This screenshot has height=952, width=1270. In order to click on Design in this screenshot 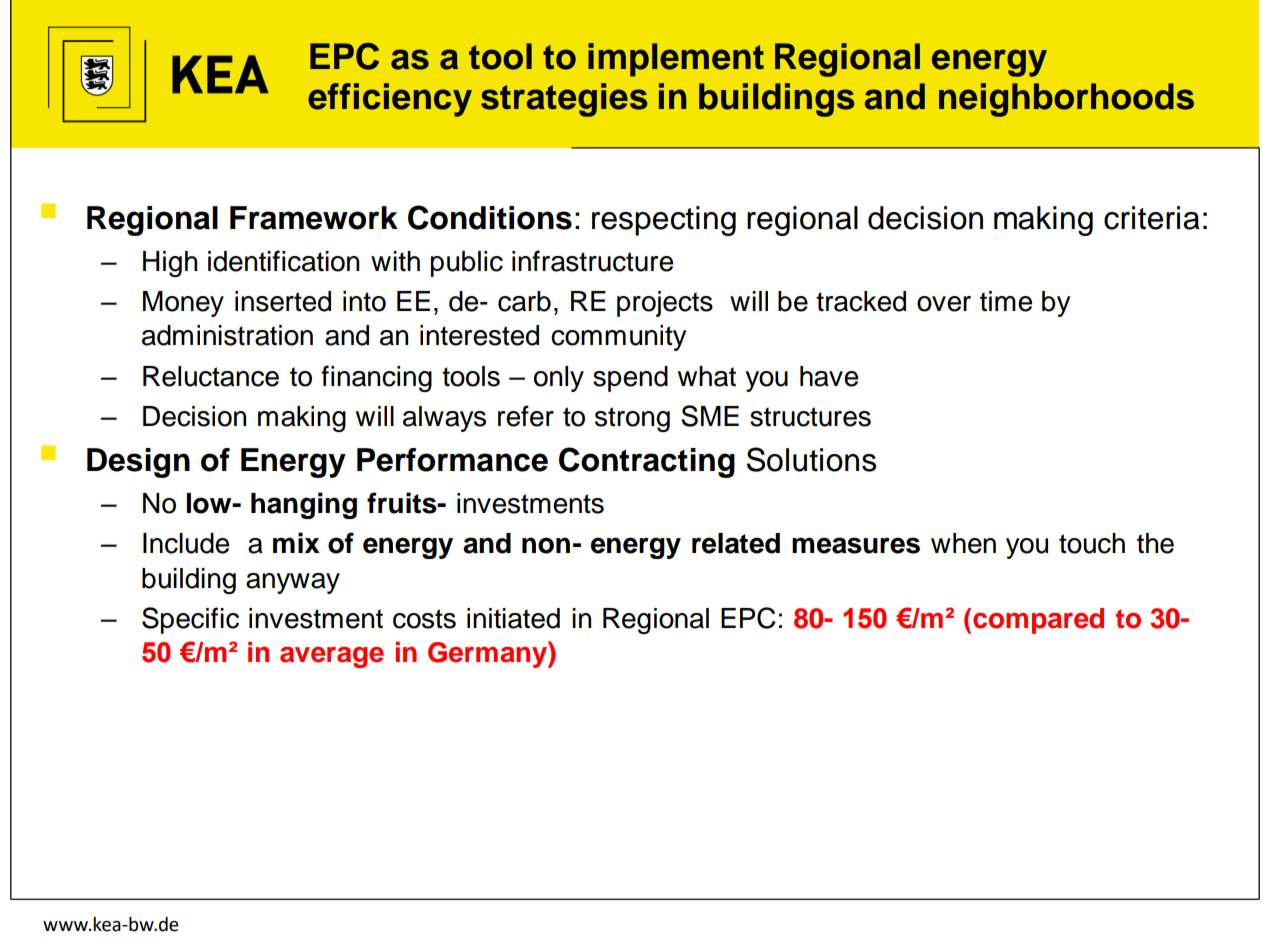, I will do `click(138, 463)`.
